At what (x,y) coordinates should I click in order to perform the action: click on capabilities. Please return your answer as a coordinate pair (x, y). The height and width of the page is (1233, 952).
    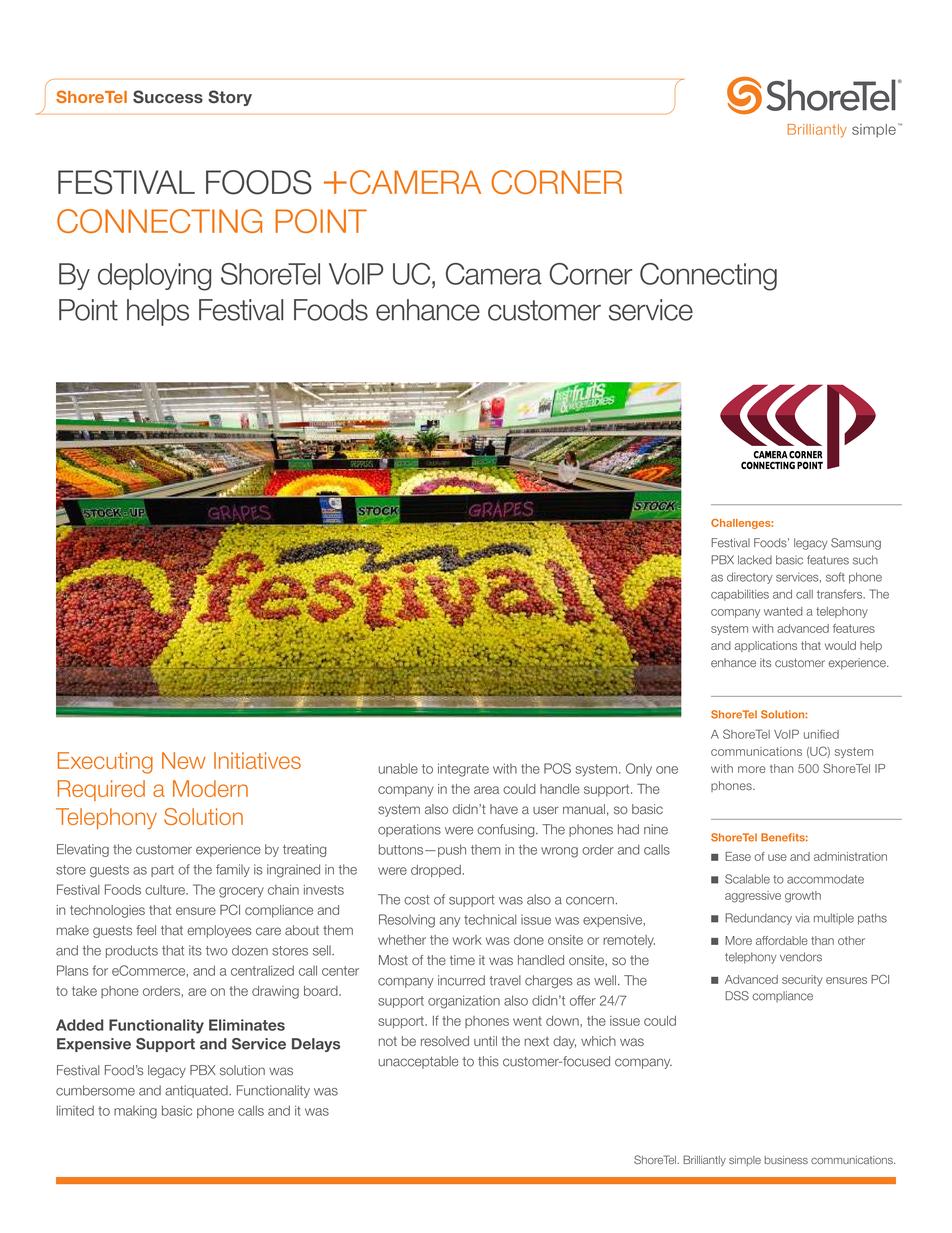
    Looking at the image, I should click on (740, 595).
